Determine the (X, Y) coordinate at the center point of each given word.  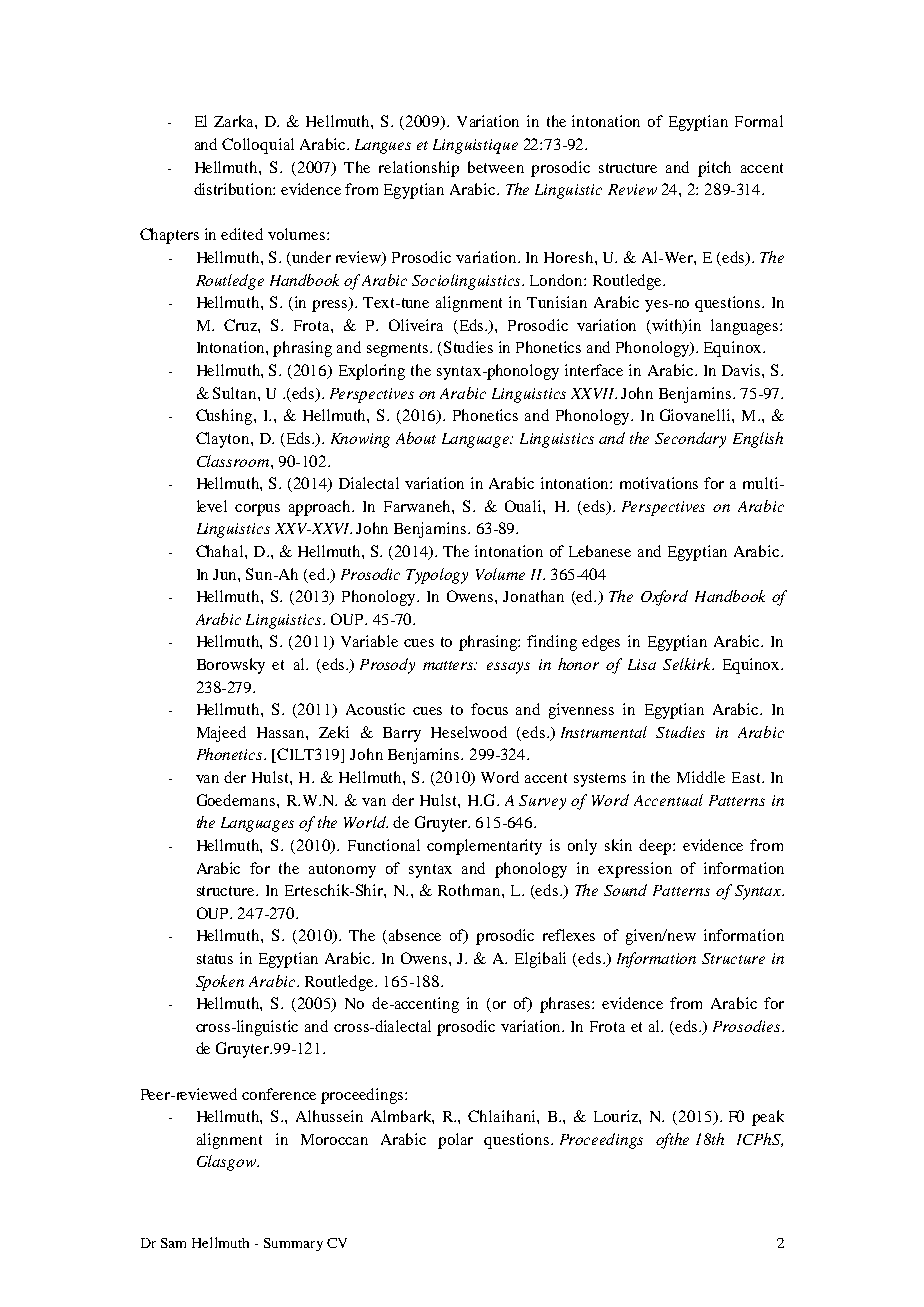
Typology (437, 576)
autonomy (342, 871)
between (496, 167)
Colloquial (258, 146)
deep (656, 847)
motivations (659, 483)
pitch (714, 169)
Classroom (234, 461)
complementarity (484, 847)
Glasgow (228, 1163)
